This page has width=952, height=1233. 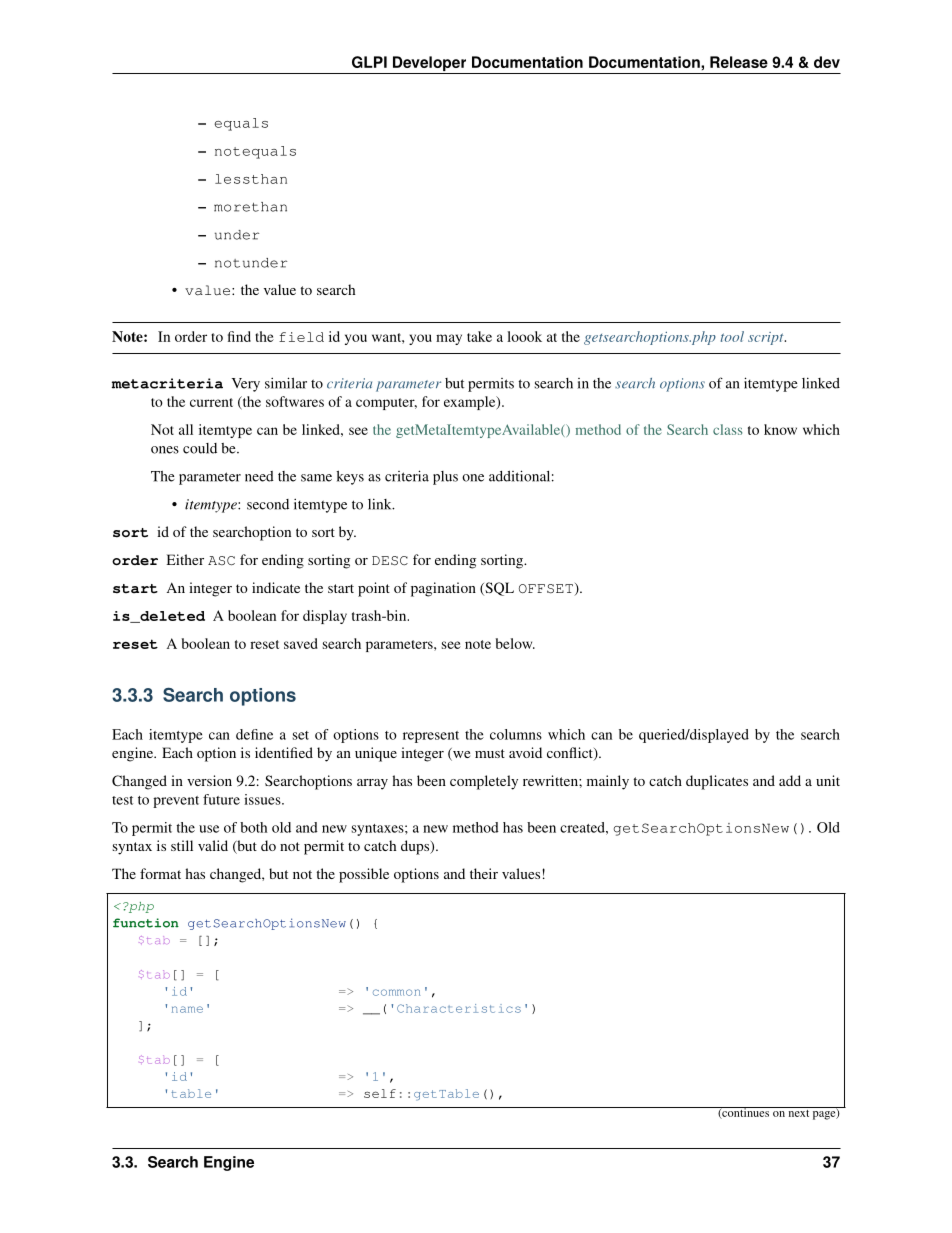 I want to click on use, so click(x=209, y=829).
